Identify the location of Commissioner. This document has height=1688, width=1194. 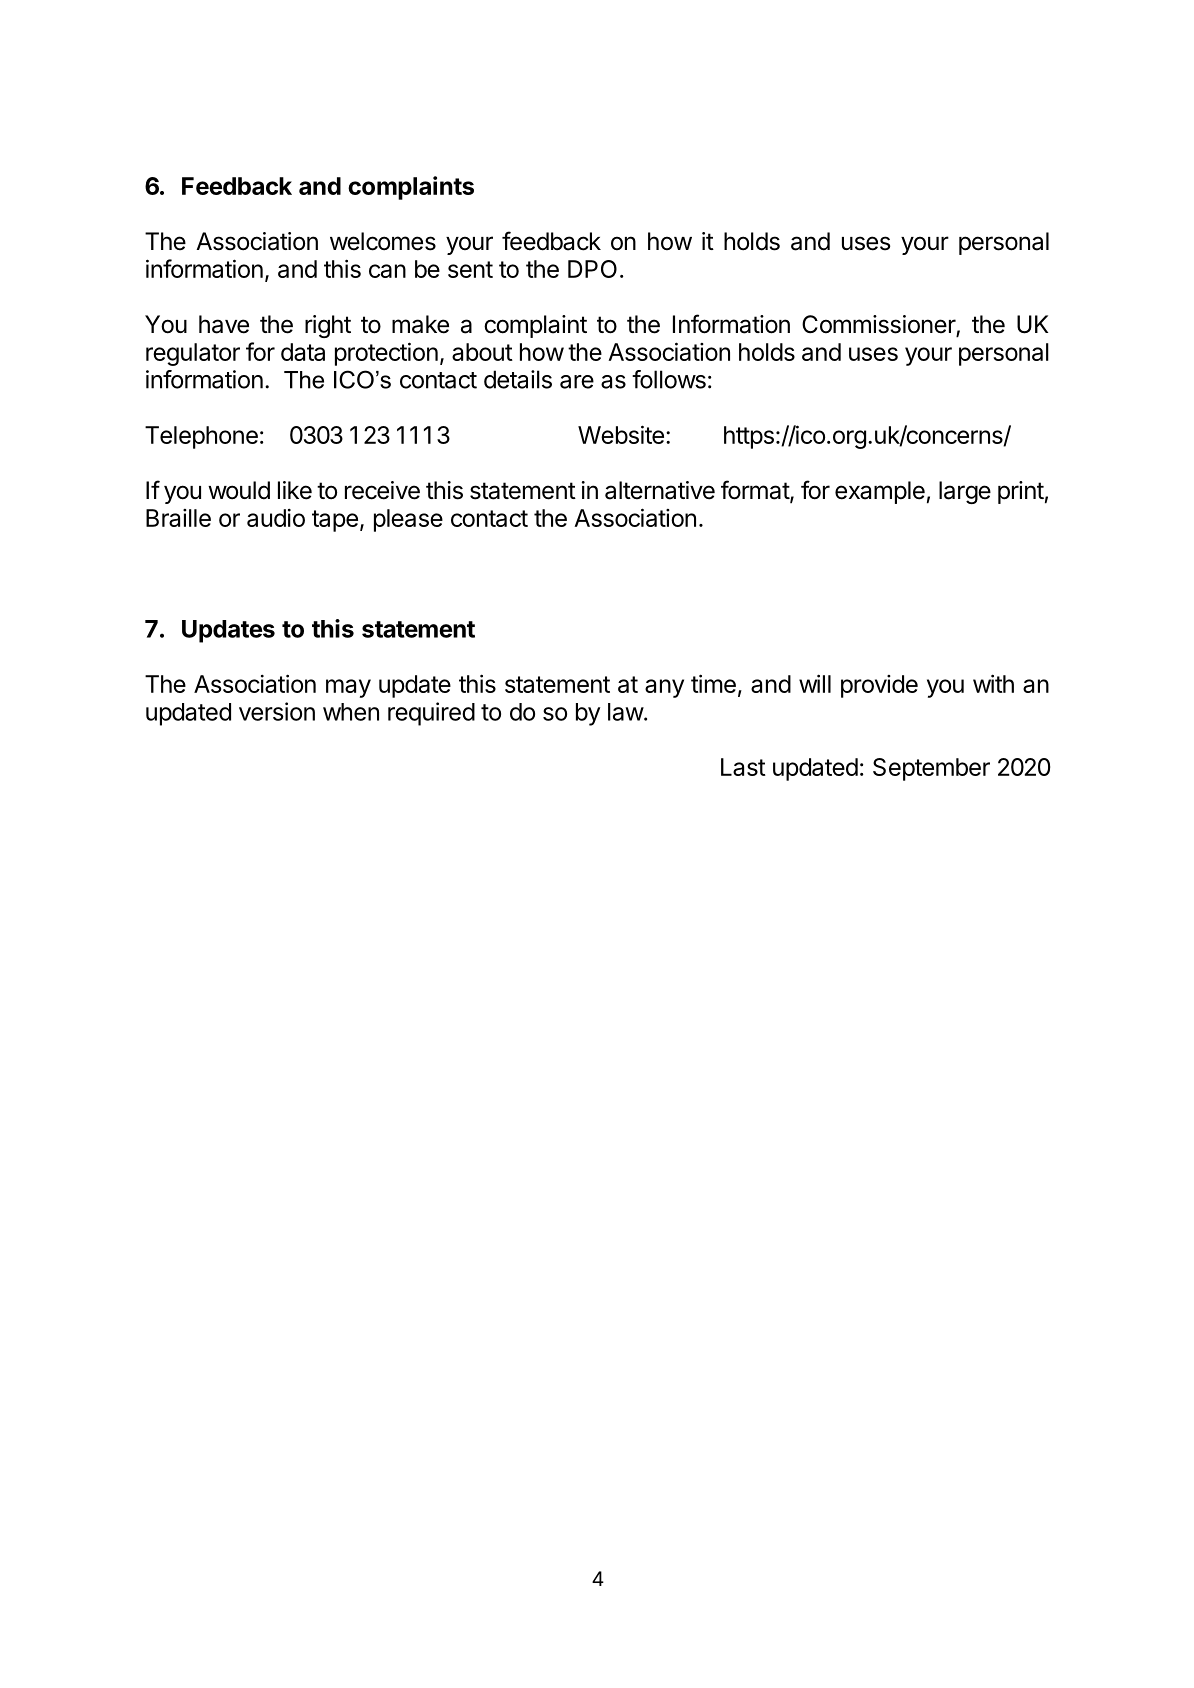
(879, 325).
